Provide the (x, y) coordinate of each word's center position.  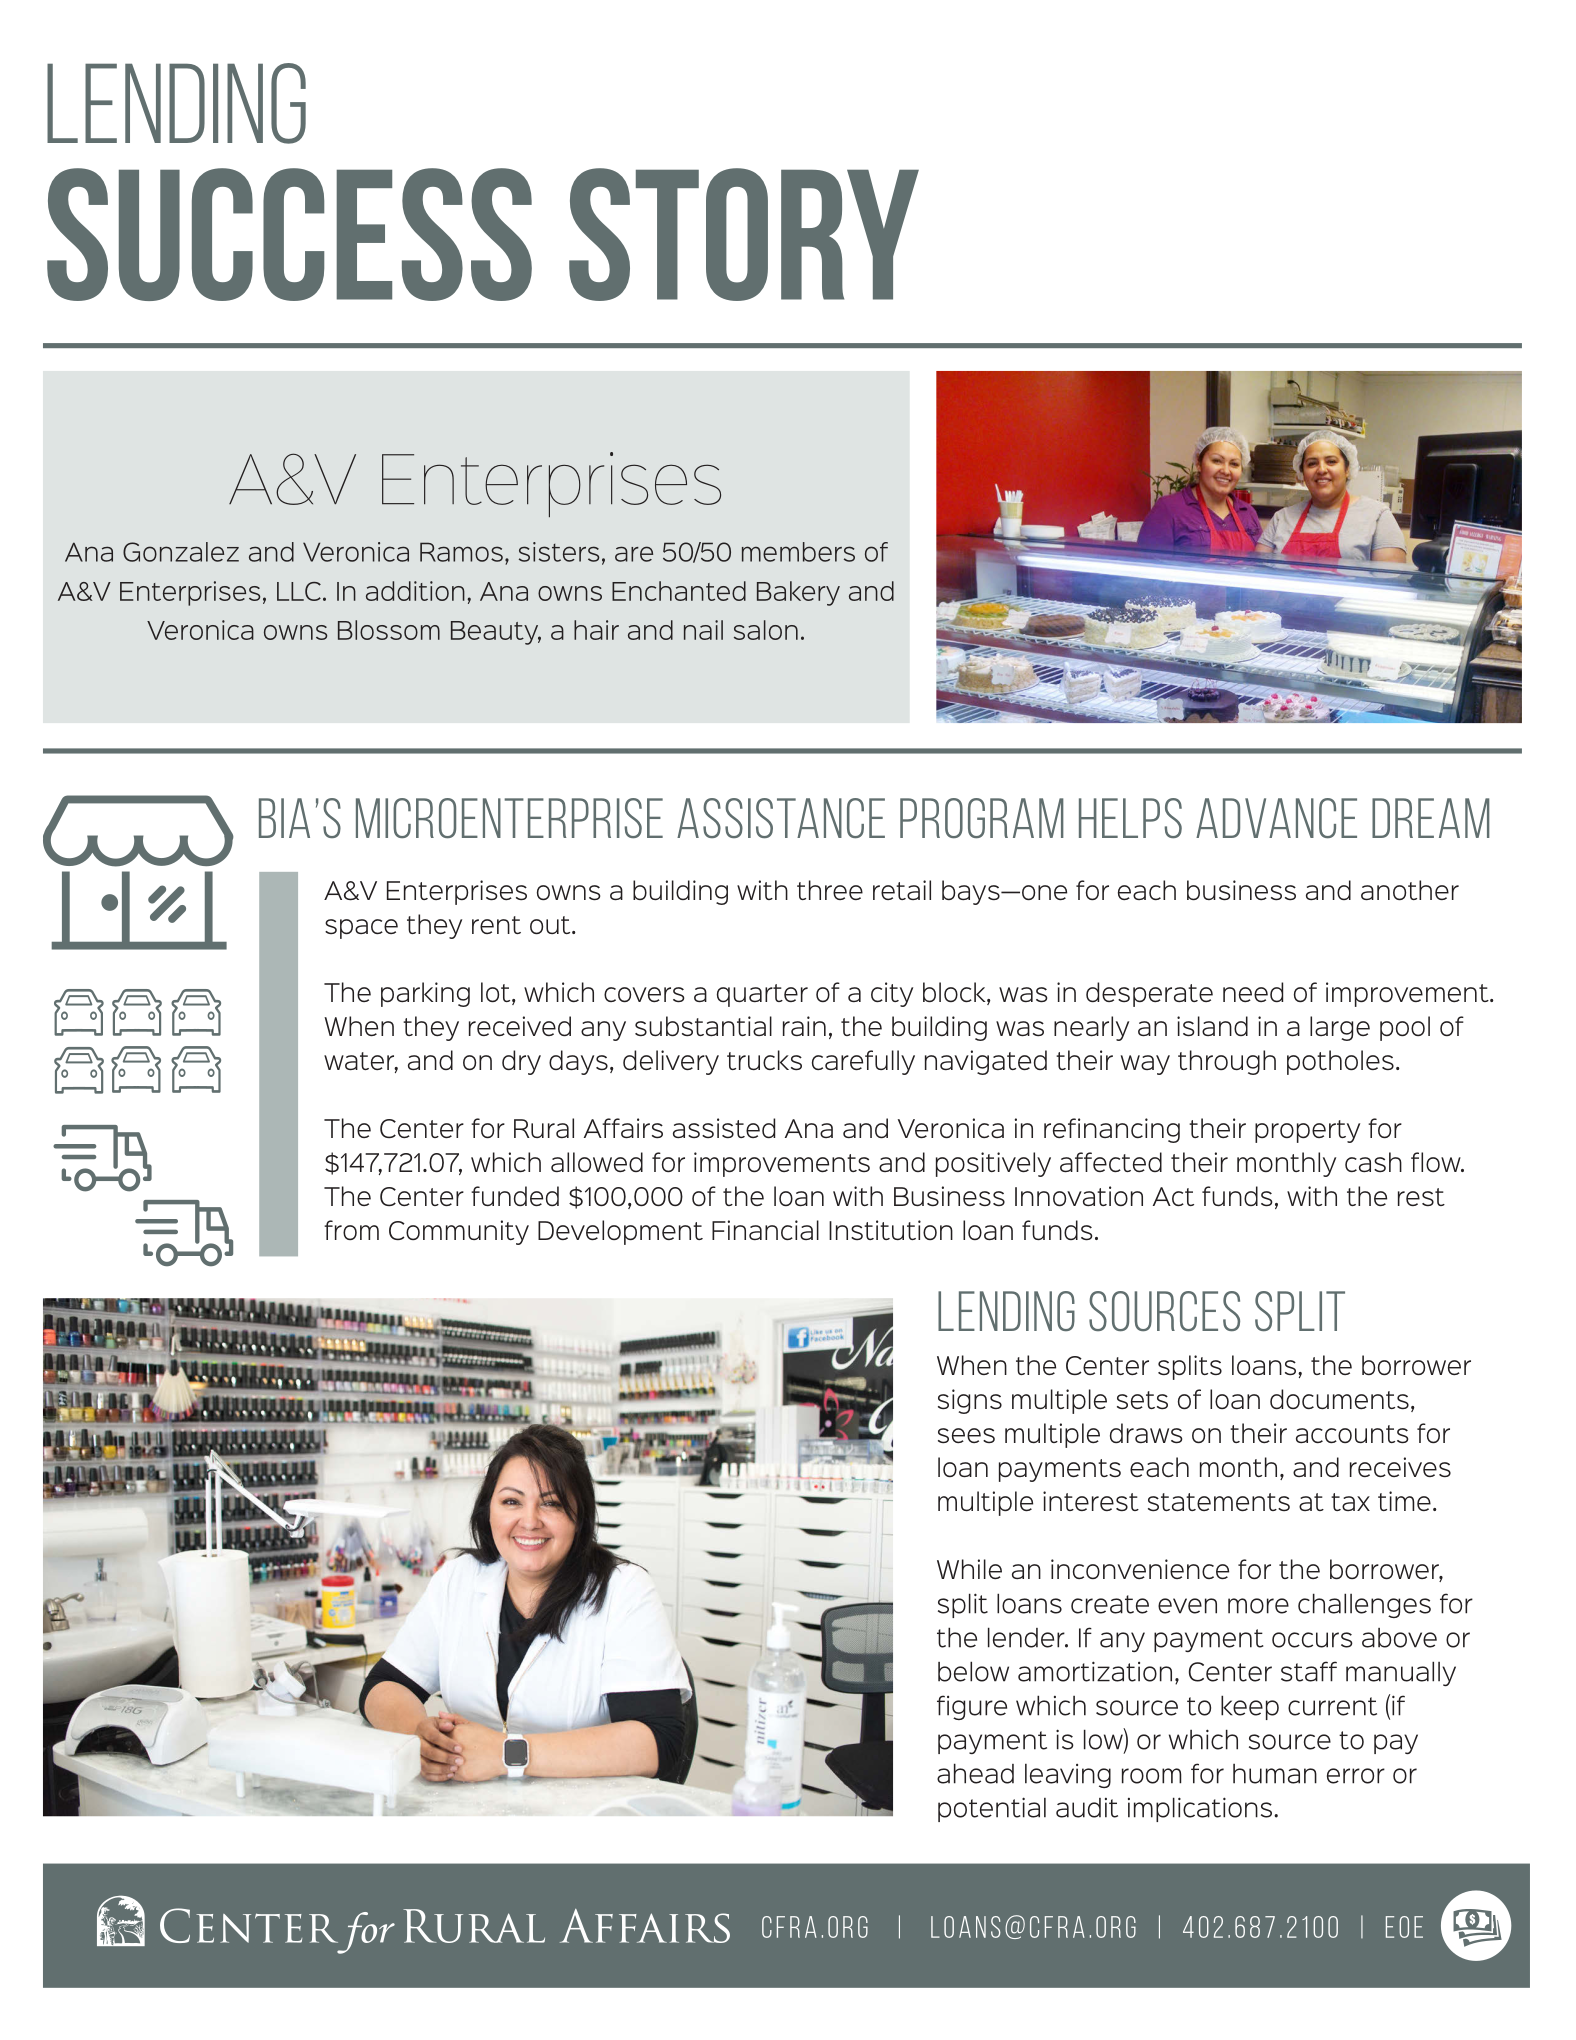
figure (972, 1707)
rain (804, 1026)
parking (425, 994)
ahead (975, 1773)
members (798, 552)
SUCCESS (289, 234)
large (1340, 1028)
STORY (744, 234)
